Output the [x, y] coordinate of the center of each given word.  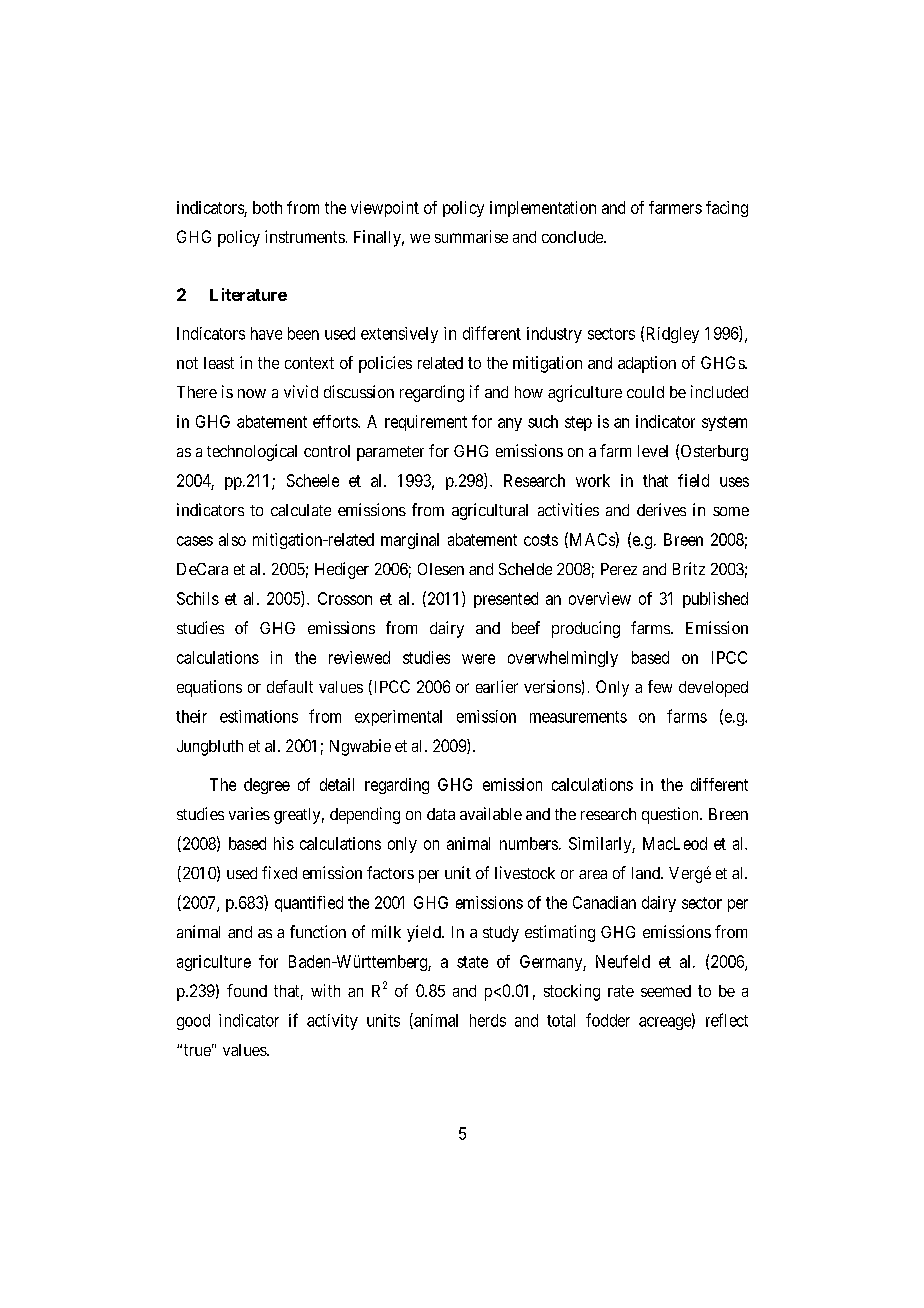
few [660, 686]
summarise [471, 236]
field [693, 480]
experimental [398, 718]
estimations [259, 716]
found [247, 990]
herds [488, 1020]
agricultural [490, 511]
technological [252, 452]
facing [727, 209]
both [267, 207]
